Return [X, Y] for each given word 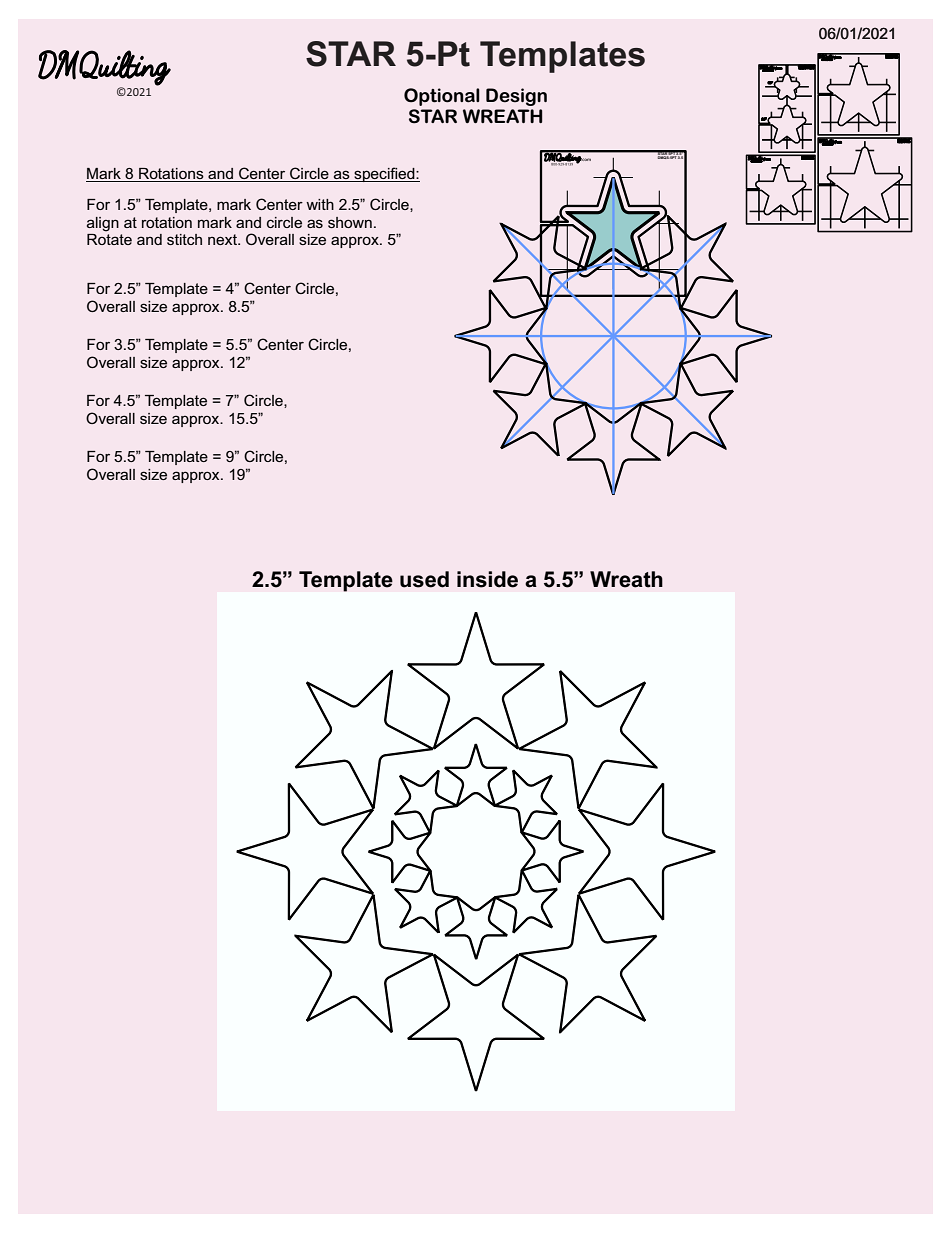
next [223, 239]
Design [516, 97]
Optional [442, 97]
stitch [184, 239]
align [103, 224]
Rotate [109, 238]
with [320, 204]
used [424, 579]
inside [487, 579]
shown [350, 222]
